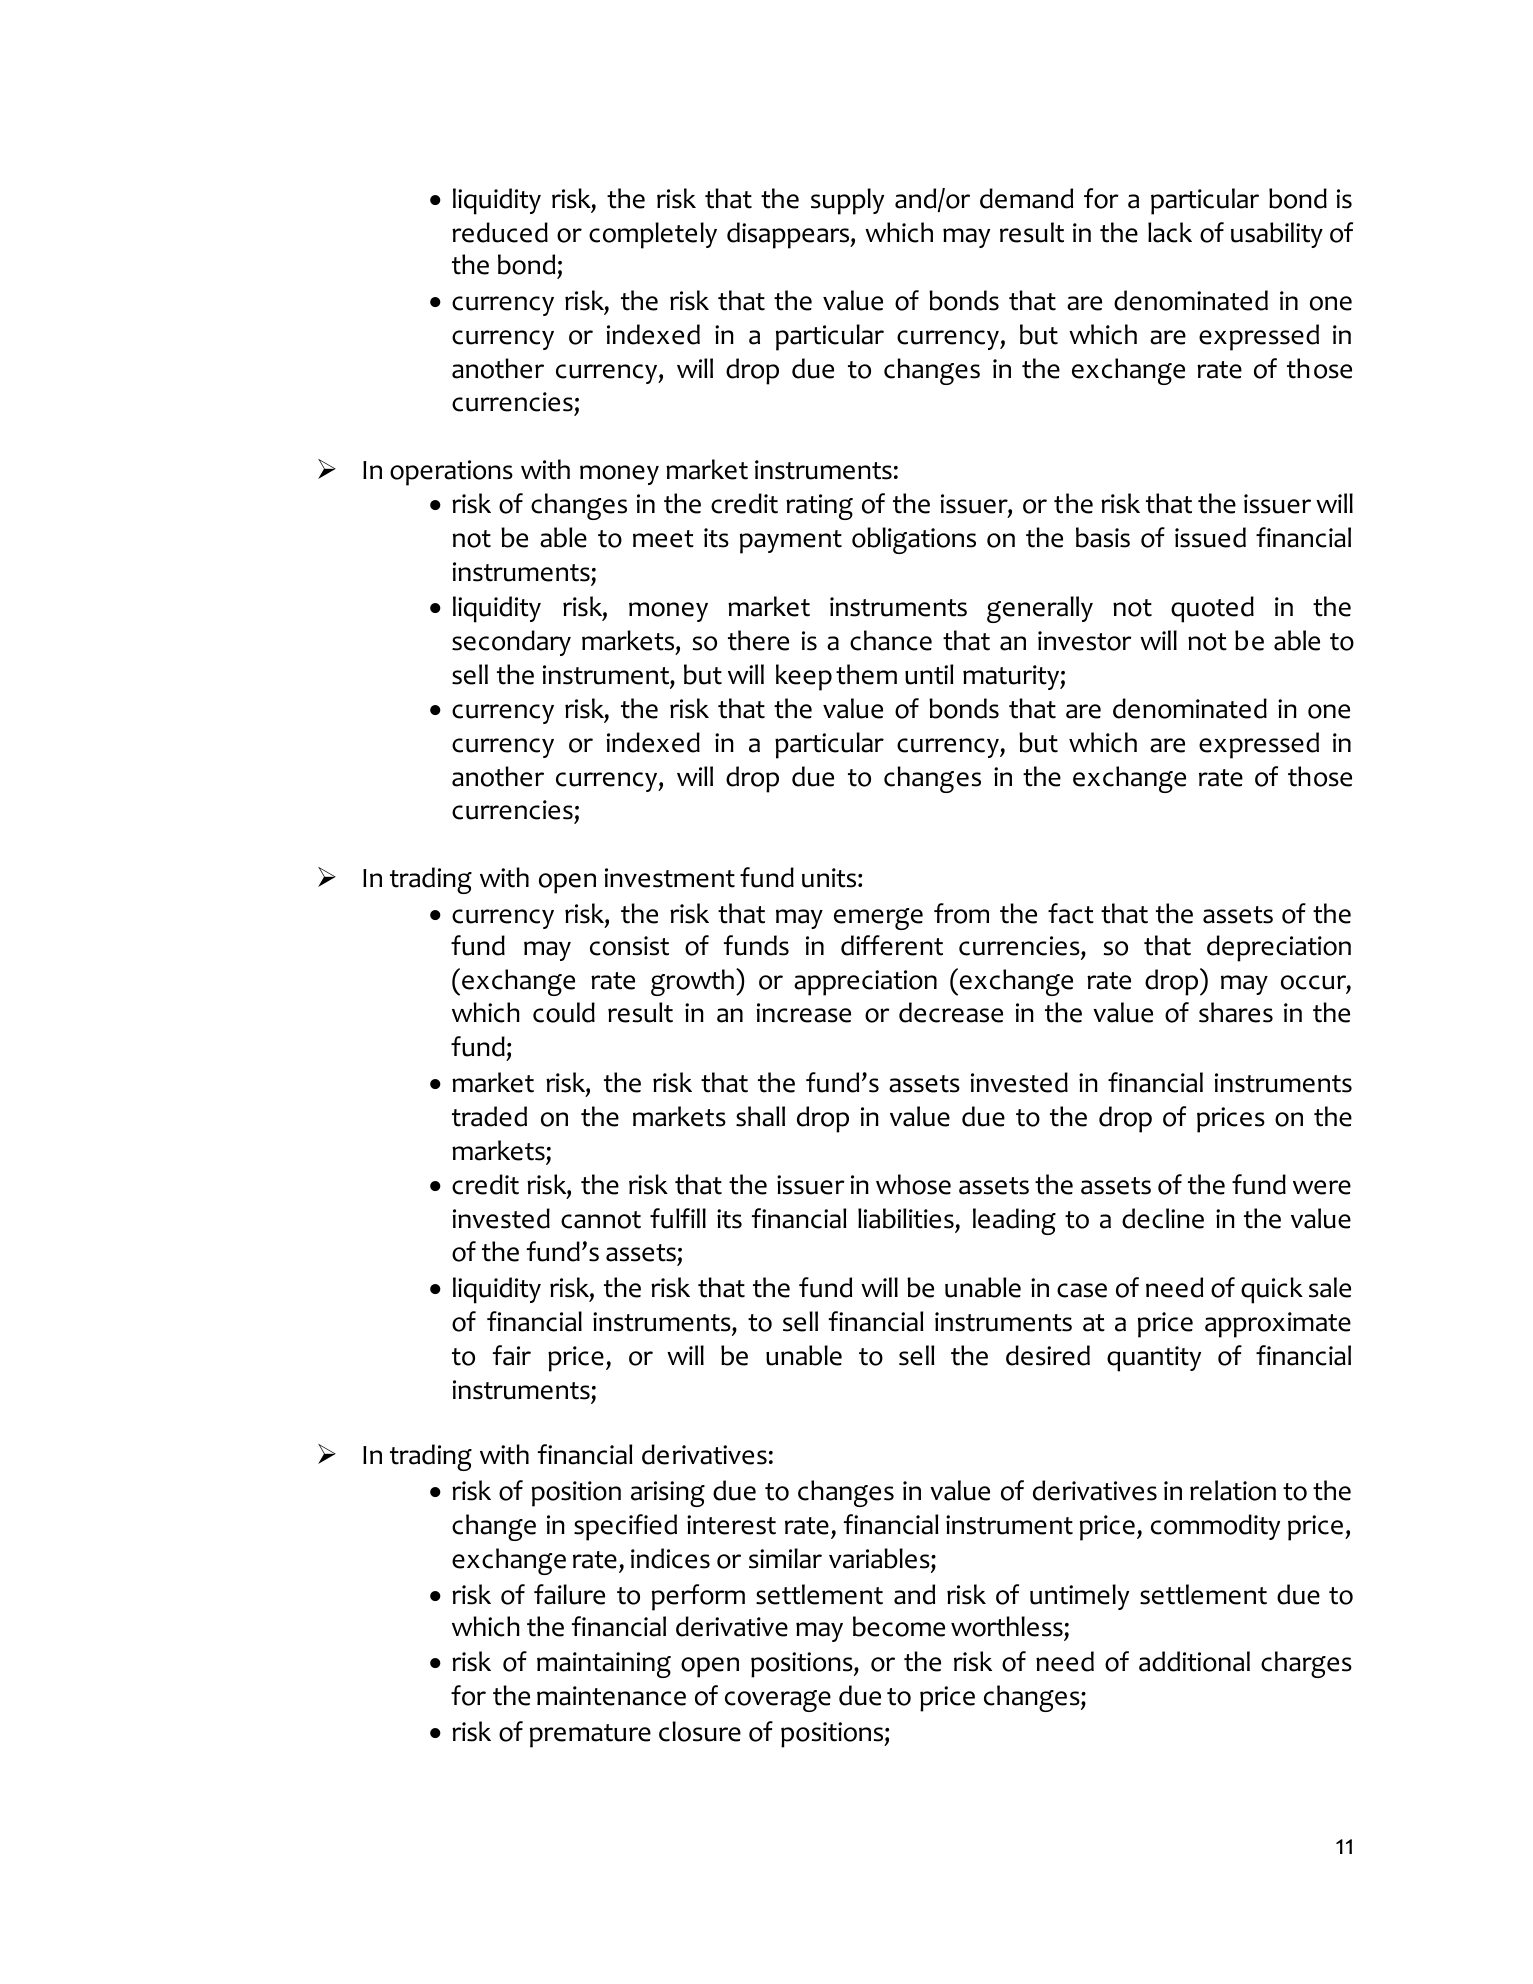 This screenshot has width=1533, height=1984. Describe the element at coordinates (1277, 235) in the screenshot. I see `usability` at that location.
